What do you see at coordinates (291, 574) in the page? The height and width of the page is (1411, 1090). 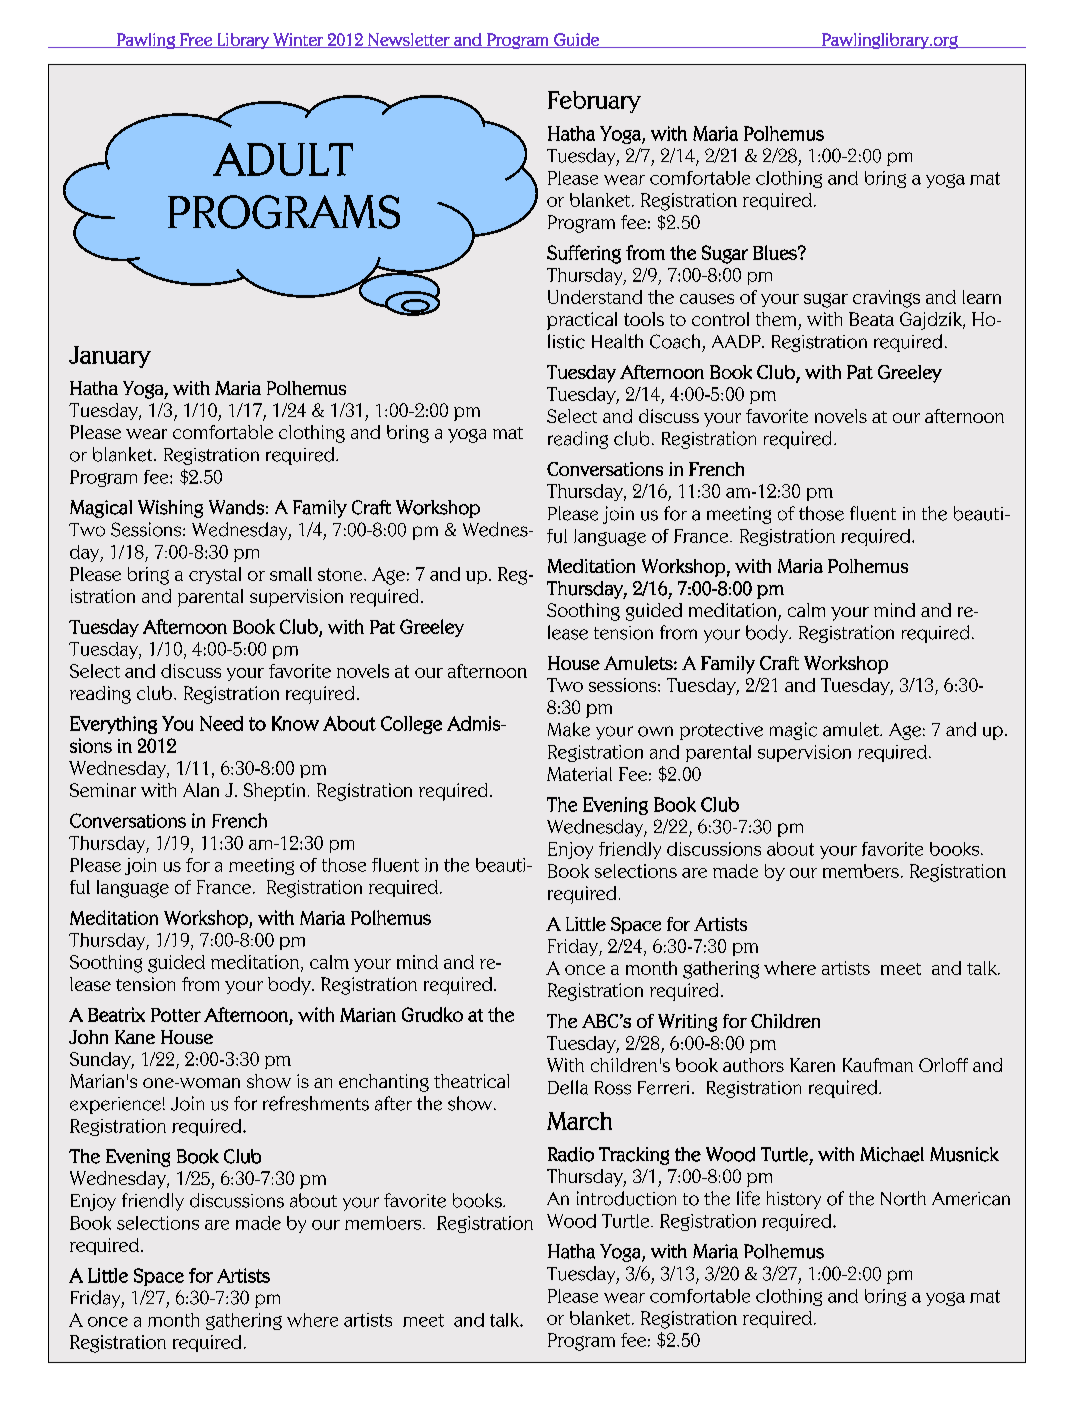 I see `small` at bounding box center [291, 574].
